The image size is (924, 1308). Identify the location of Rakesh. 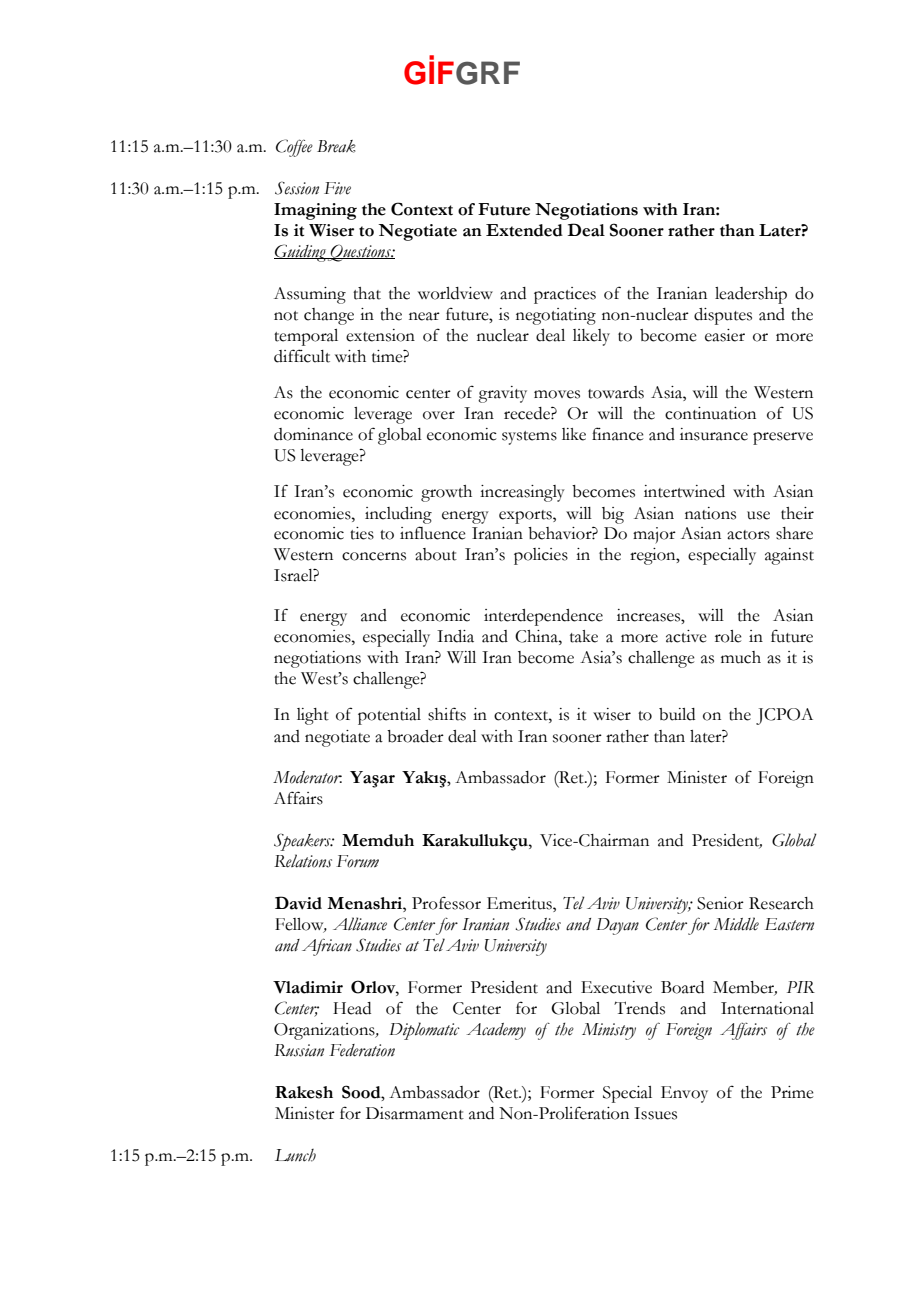
(304, 1092).
